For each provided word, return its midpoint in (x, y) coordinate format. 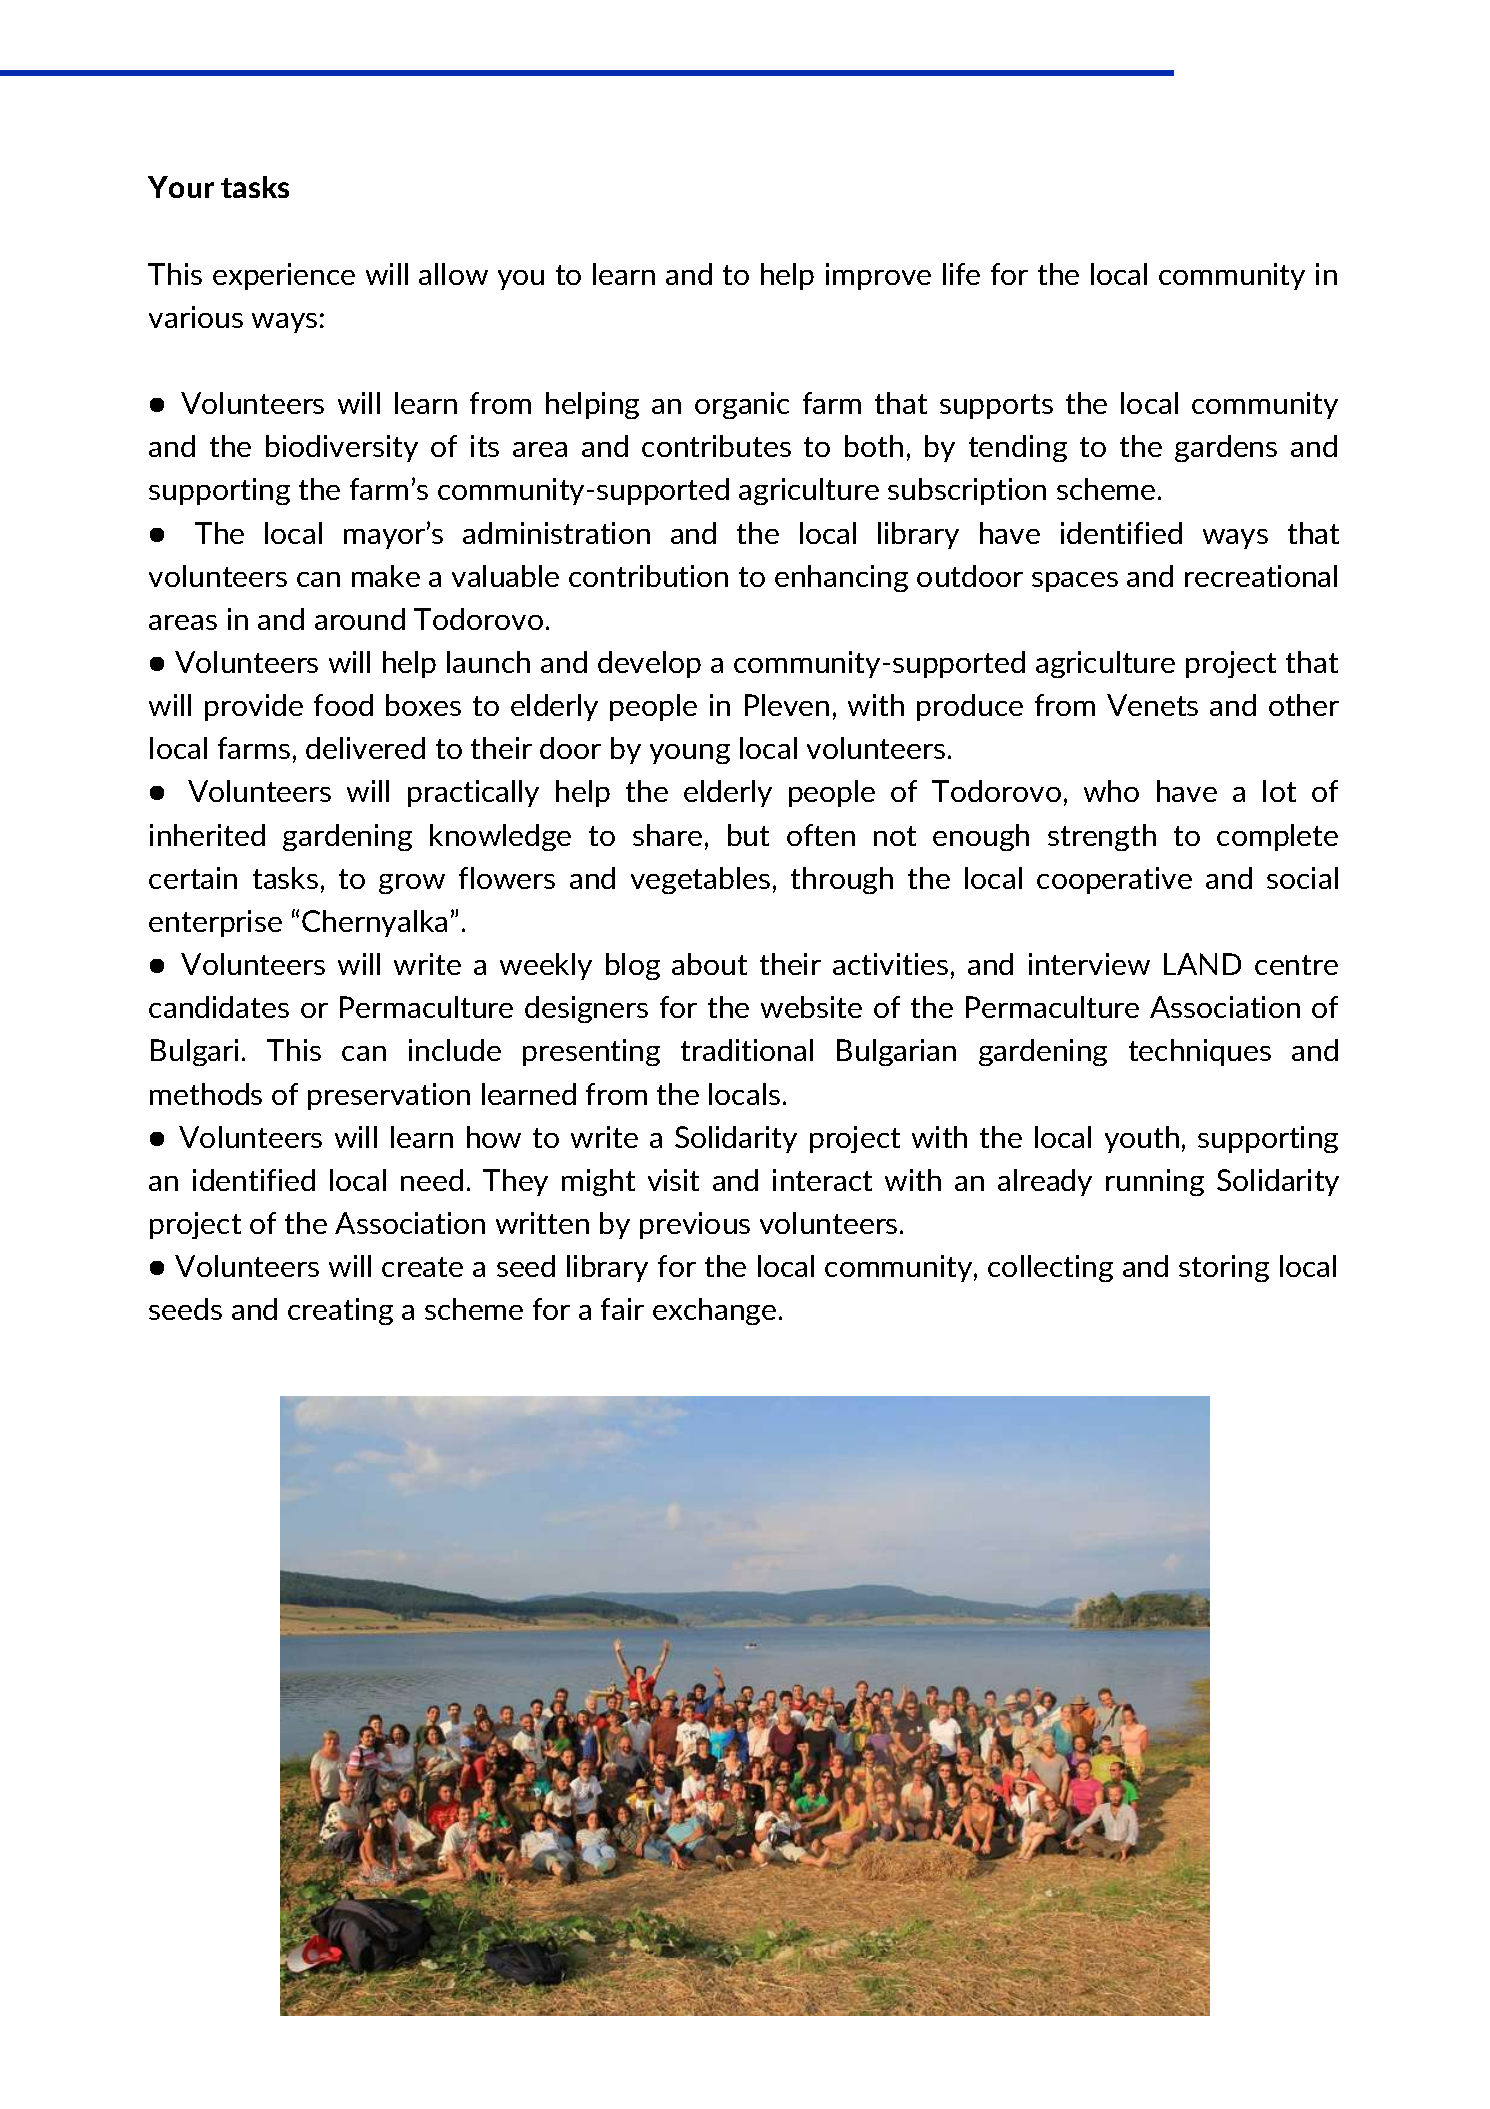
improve (878, 276)
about (709, 964)
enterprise (215, 923)
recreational (1261, 576)
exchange (714, 1311)
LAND (1202, 964)
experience (284, 276)
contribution (648, 576)
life (961, 274)
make (386, 576)
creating (340, 1311)
